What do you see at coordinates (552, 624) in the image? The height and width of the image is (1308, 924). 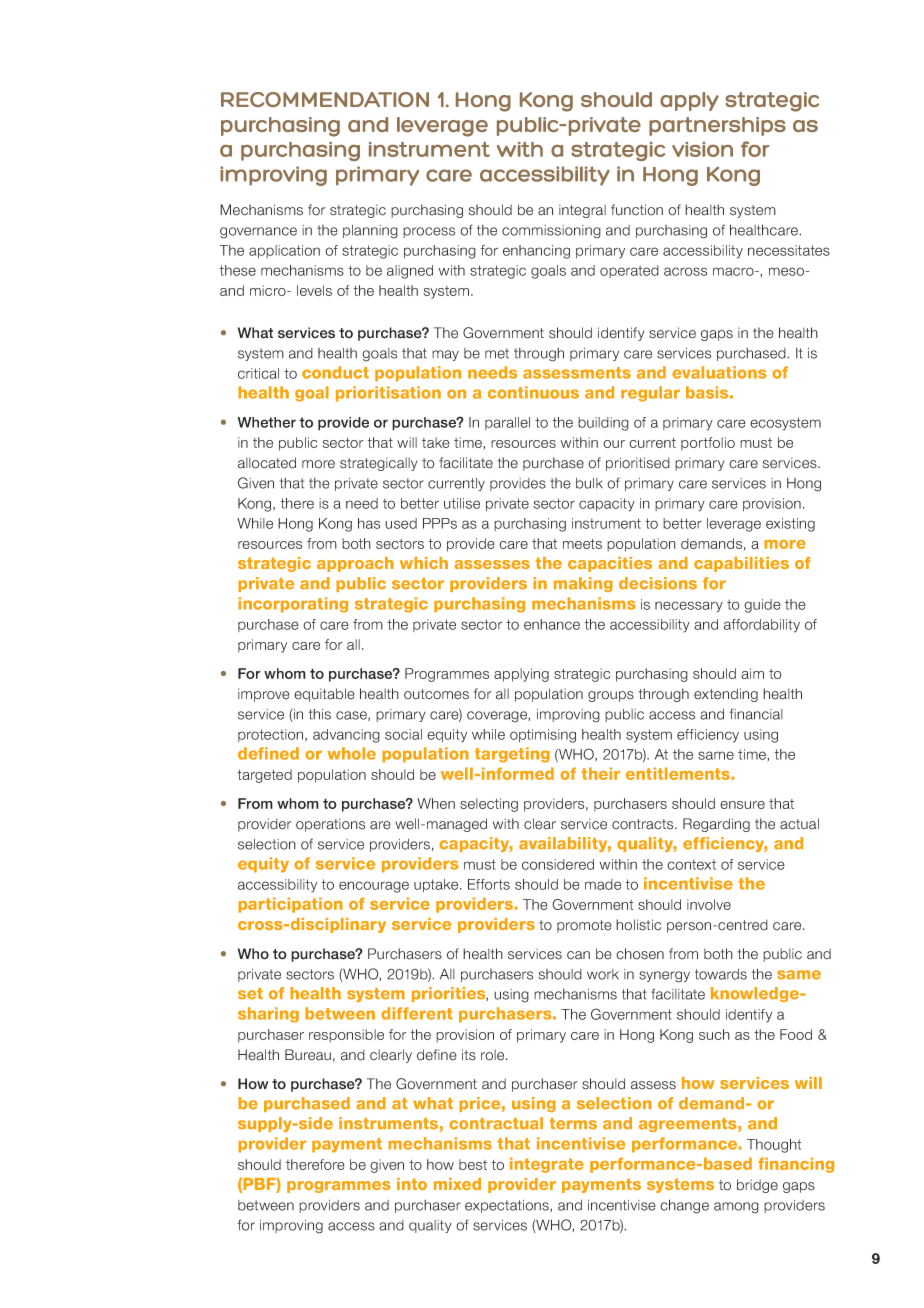 I see `enhance` at bounding box center [552, 624].
